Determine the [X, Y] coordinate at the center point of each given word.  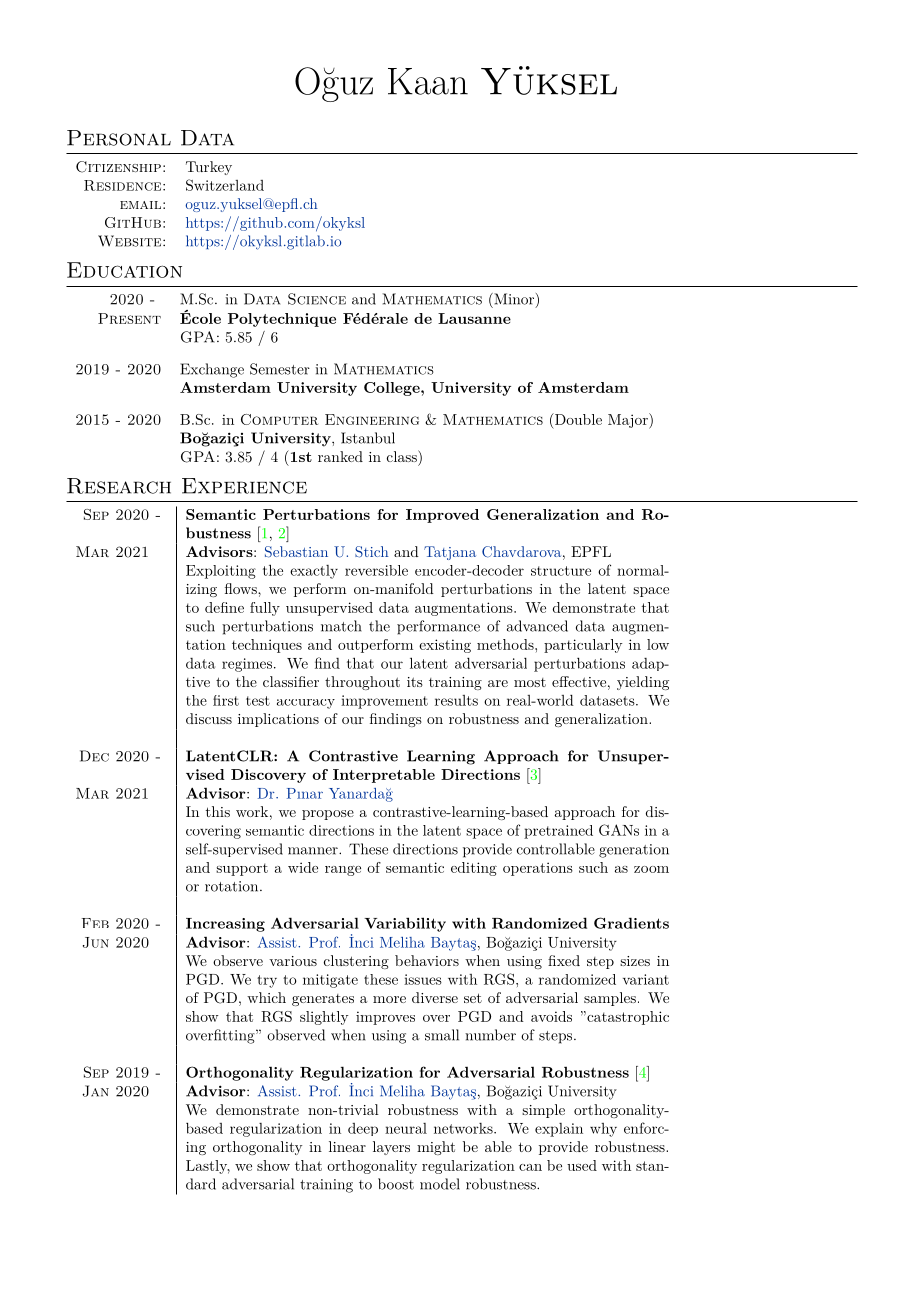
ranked [340, 456]
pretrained [558, 832]
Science [317, 299]
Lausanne [474, 318]
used [582, 1165]
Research [119, 486]
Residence [124, 185]
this [218, 811]
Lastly [208, 1167]
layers [391, 1148]
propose [328, 815]
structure [561, 571]
